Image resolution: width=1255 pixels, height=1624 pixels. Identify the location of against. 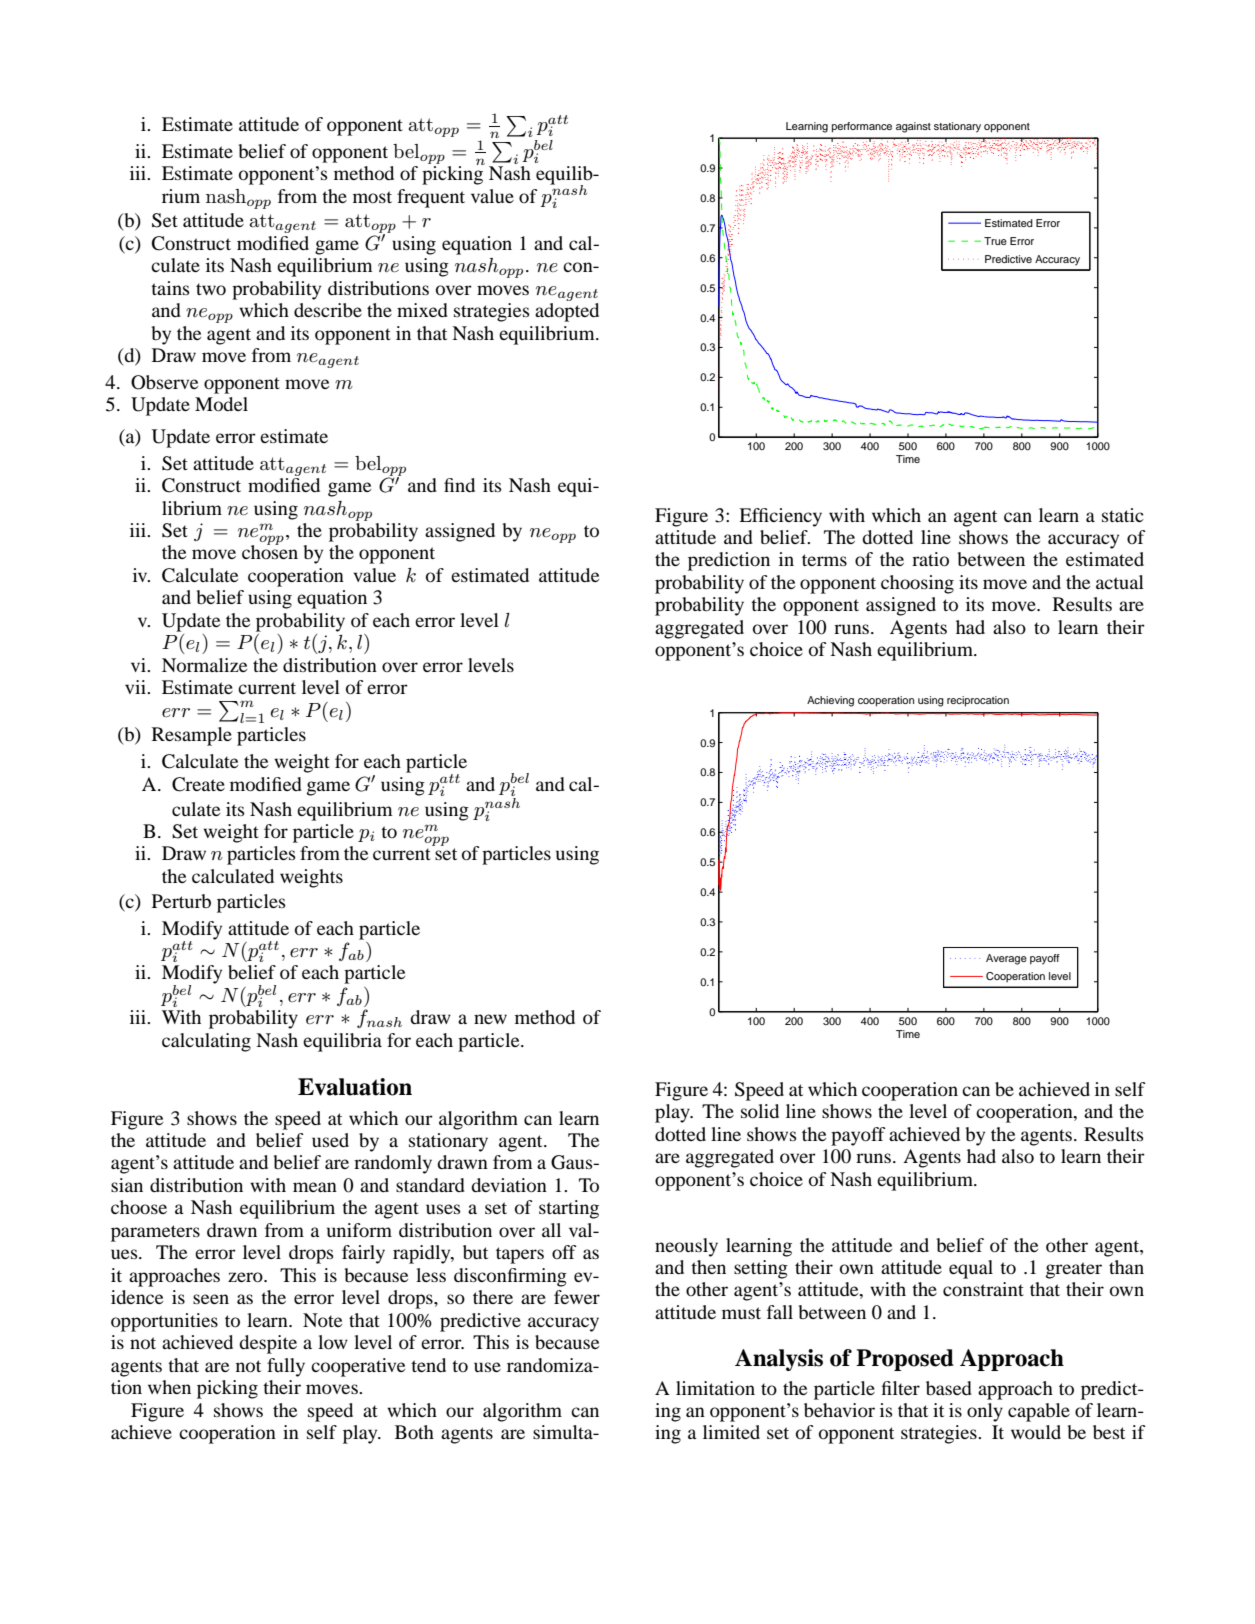
(913, 127).
